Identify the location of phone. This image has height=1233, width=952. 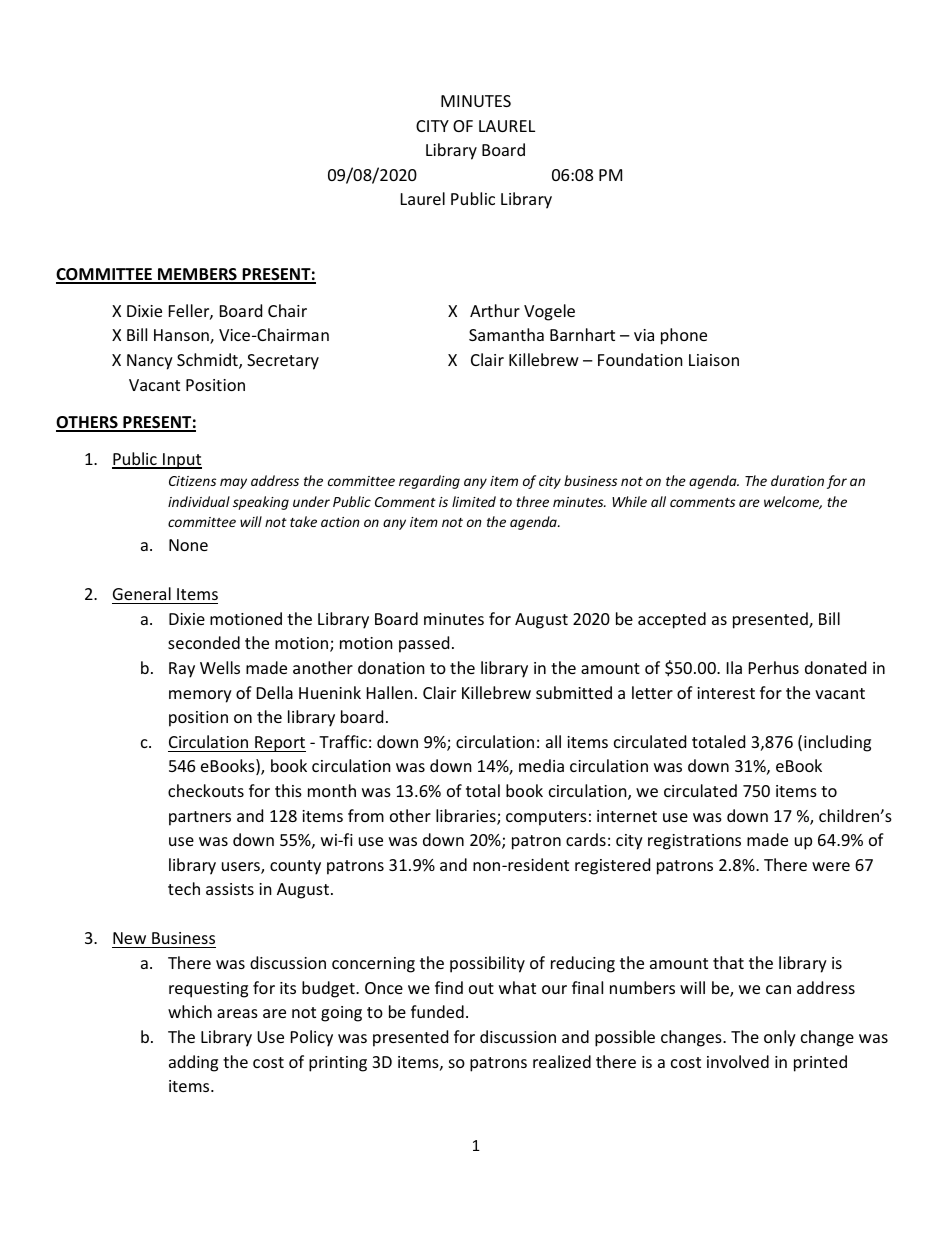
(684, 336).
